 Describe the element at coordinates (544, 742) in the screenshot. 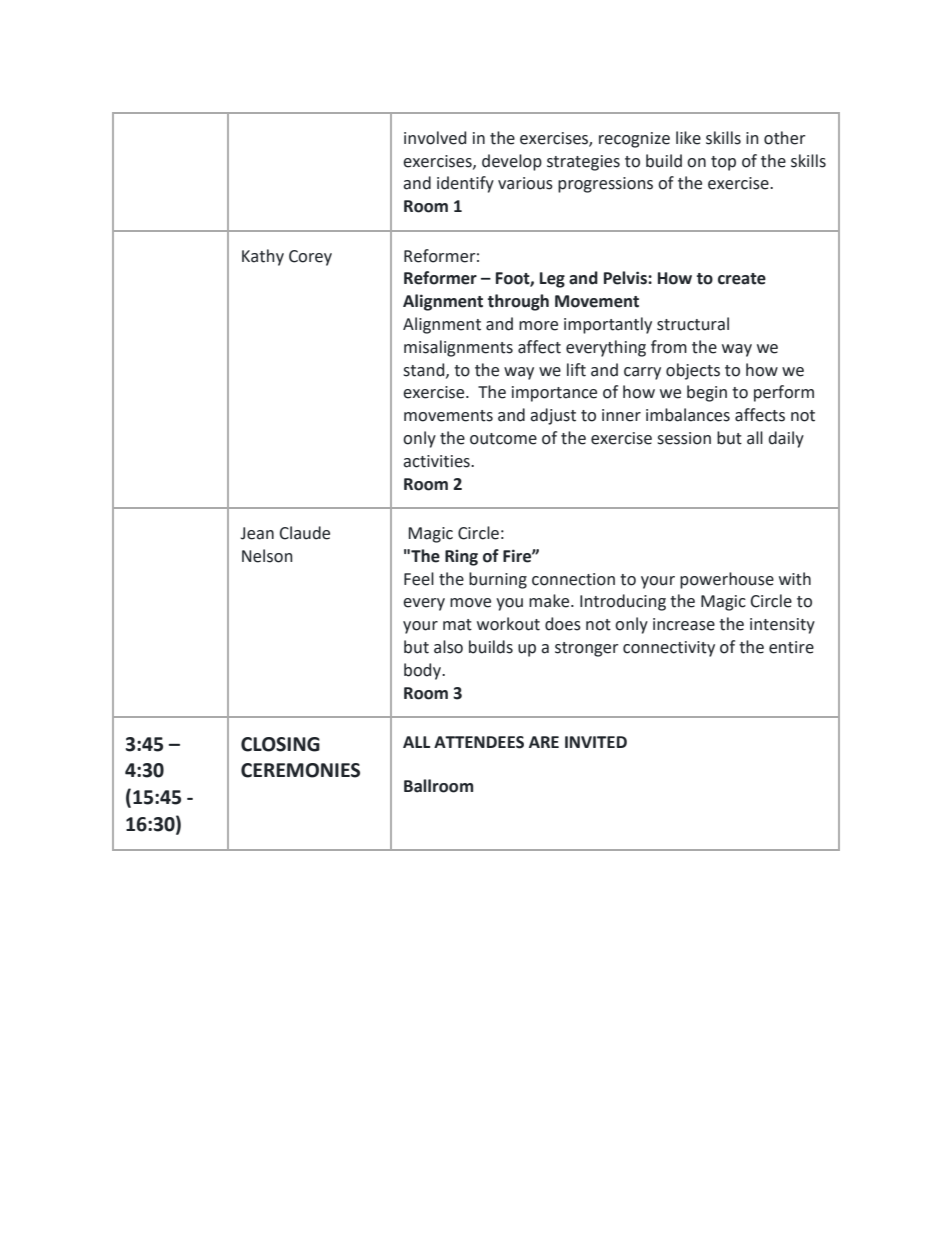

I see `ARE` at that location.
